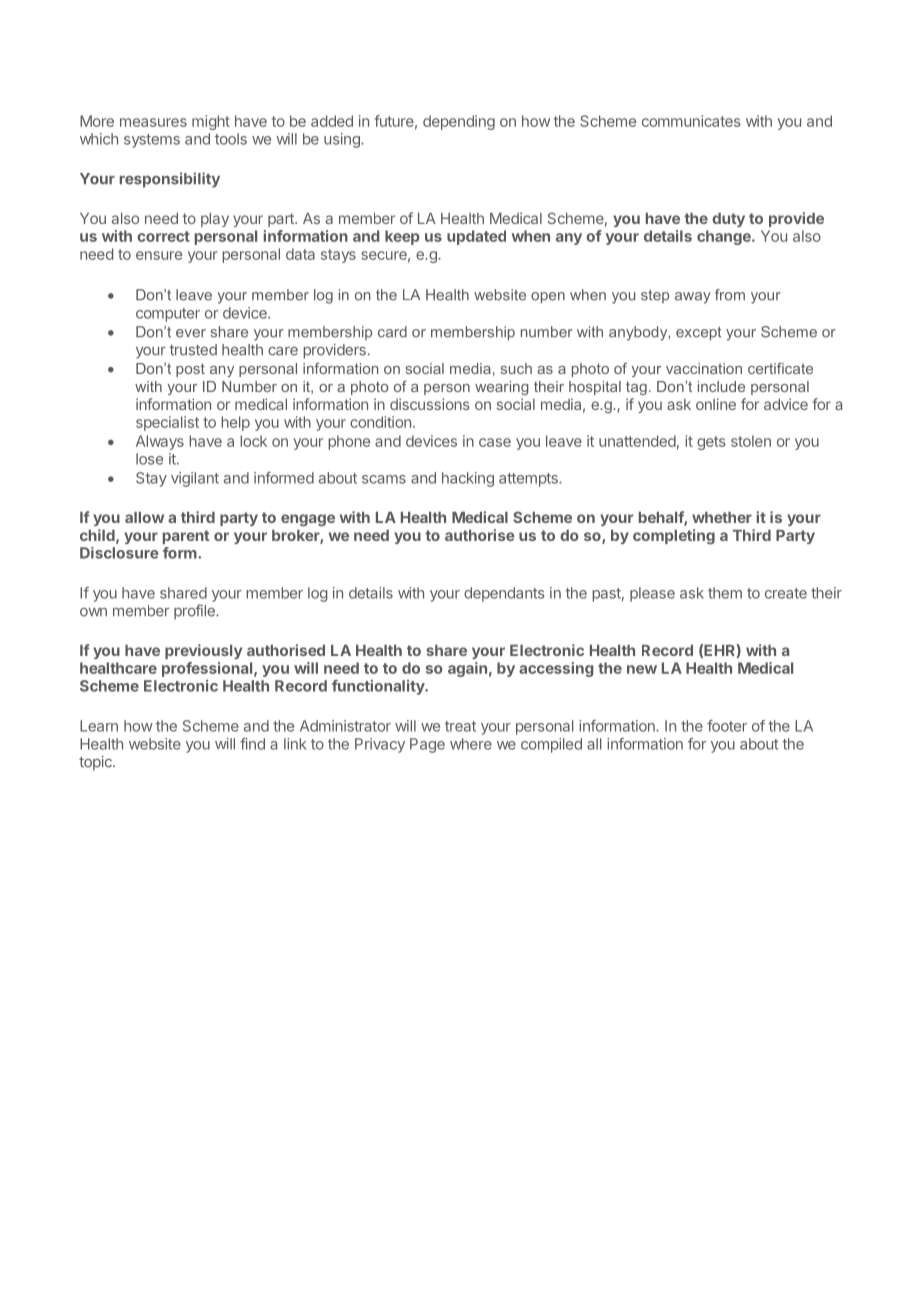 The width and height of the page is (924, 1309). I want to click on dependants, so click(504, 594).
